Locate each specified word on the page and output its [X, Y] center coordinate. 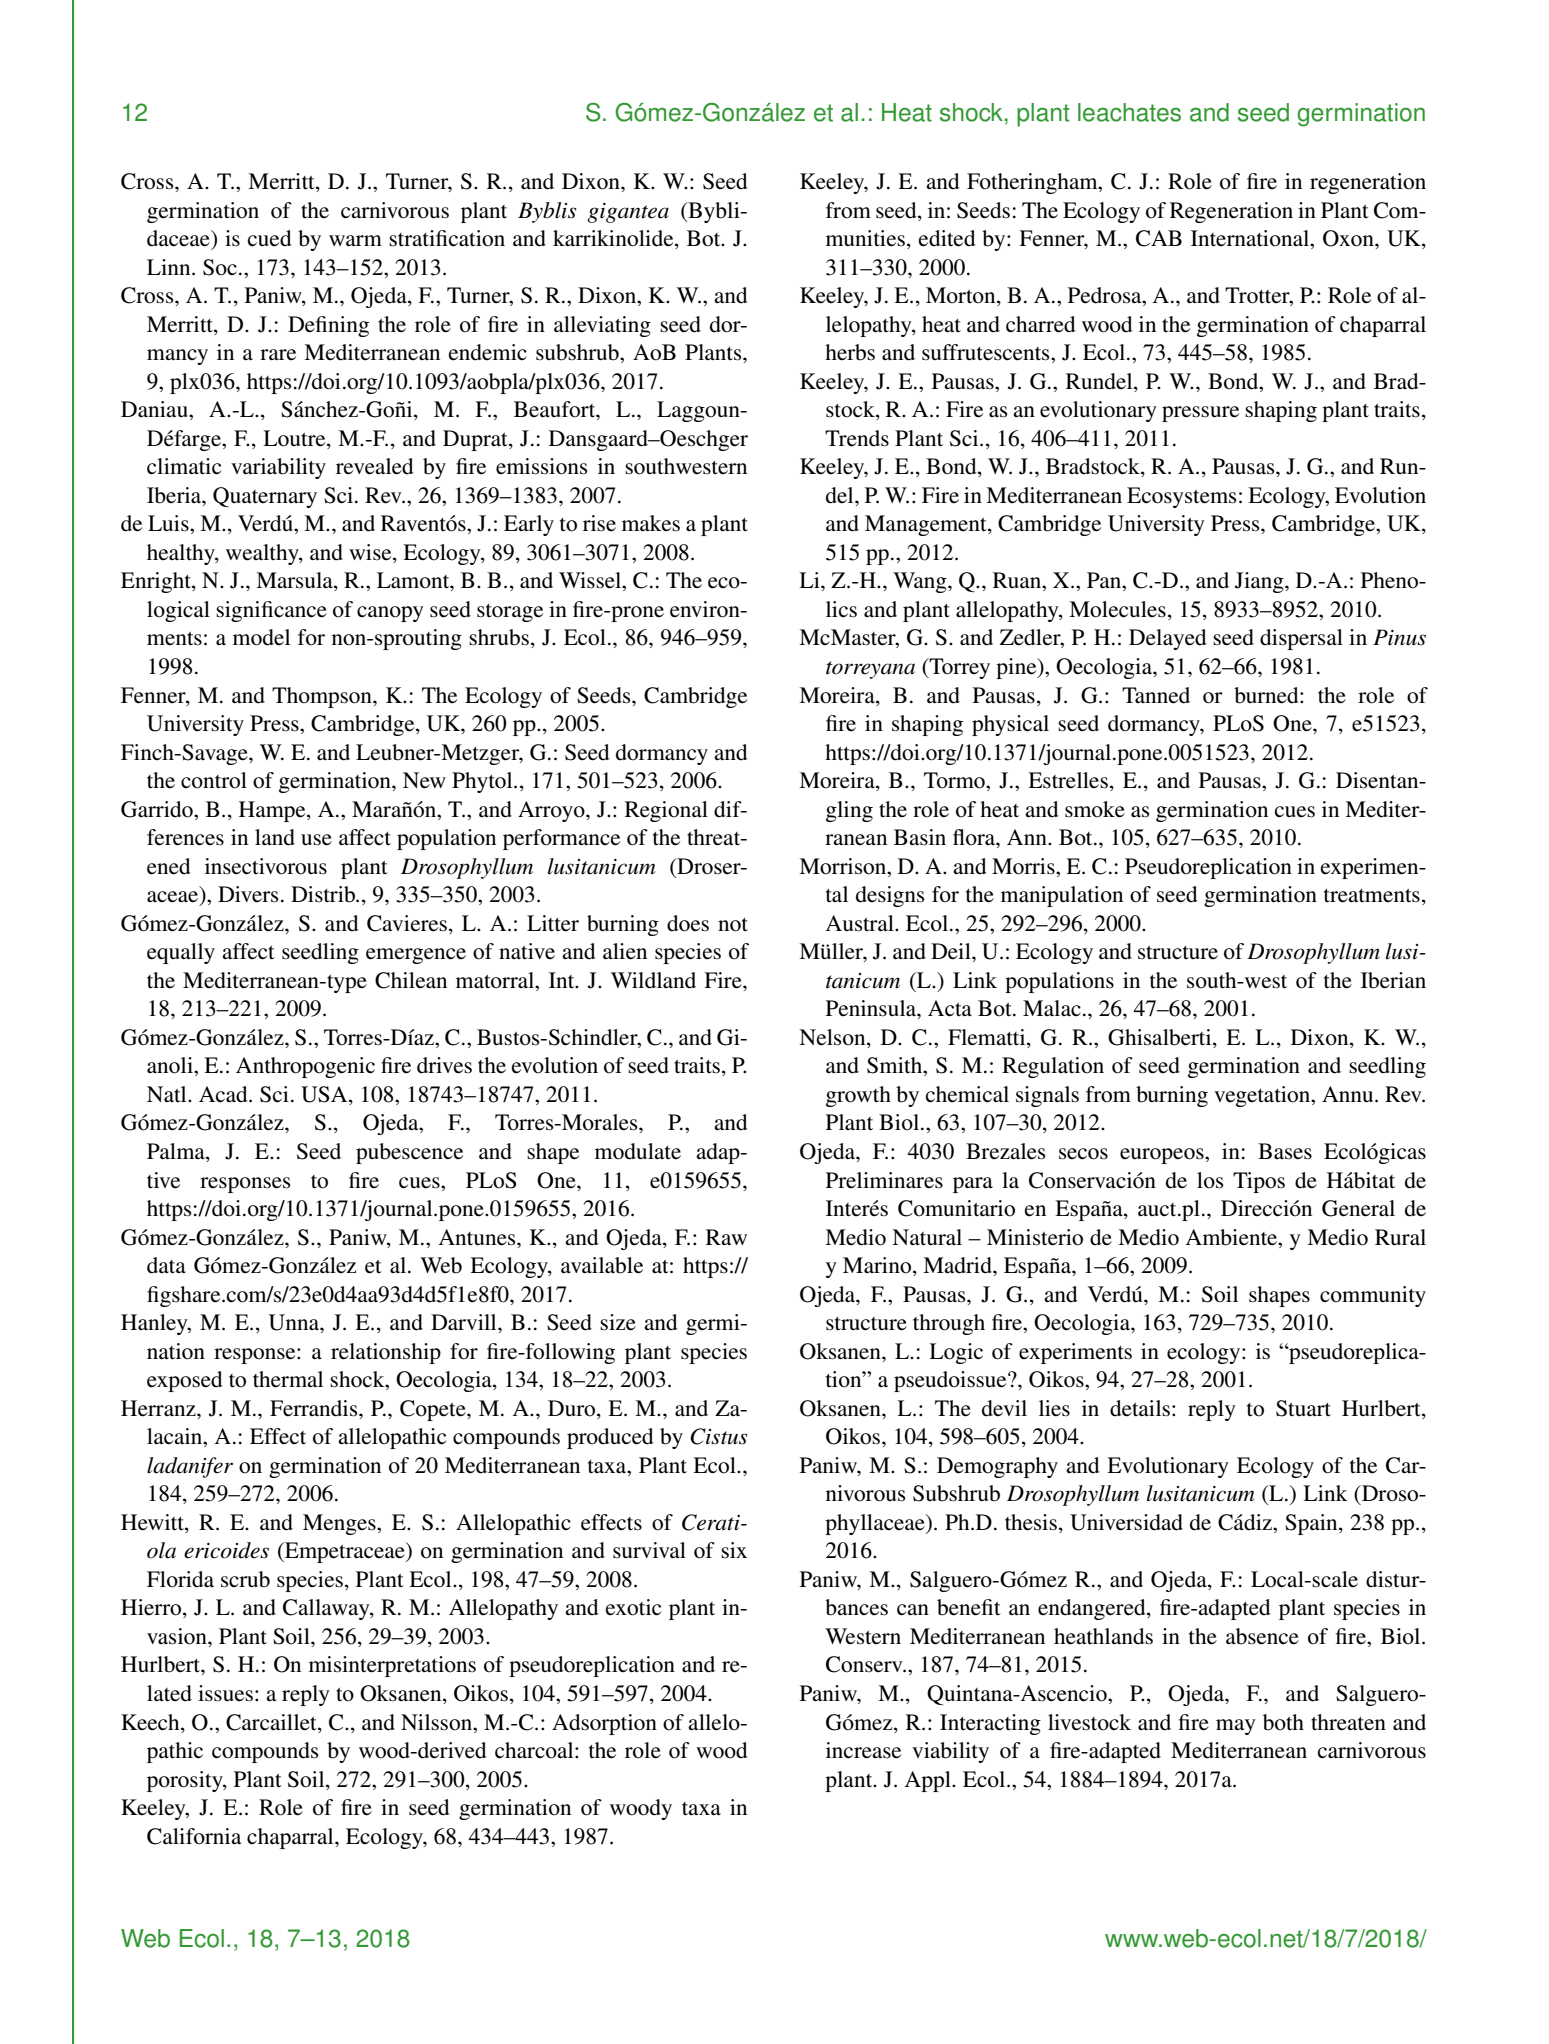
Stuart [1303, 1408]
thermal [288, 1379]
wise [371, 553]
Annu [1349, 1094]
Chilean [411, 980]
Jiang [1260, 582]
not [733, 925]
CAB [1159, 238]
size [618, 1322]
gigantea [628, 213]
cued [269, 238]
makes [651, 523]
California [194, 1836]
